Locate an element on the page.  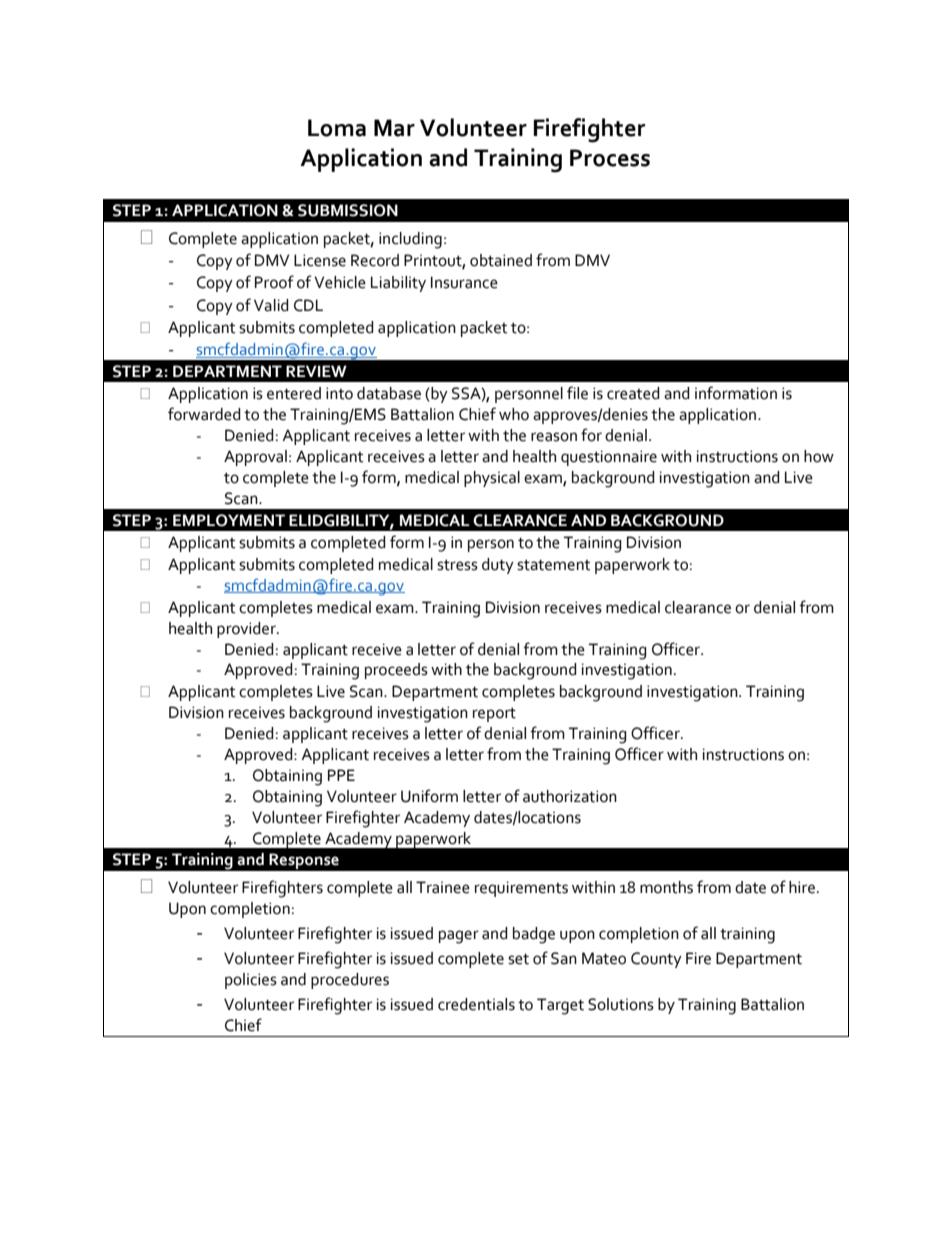
obtained is located at coordinates (501, 260).
